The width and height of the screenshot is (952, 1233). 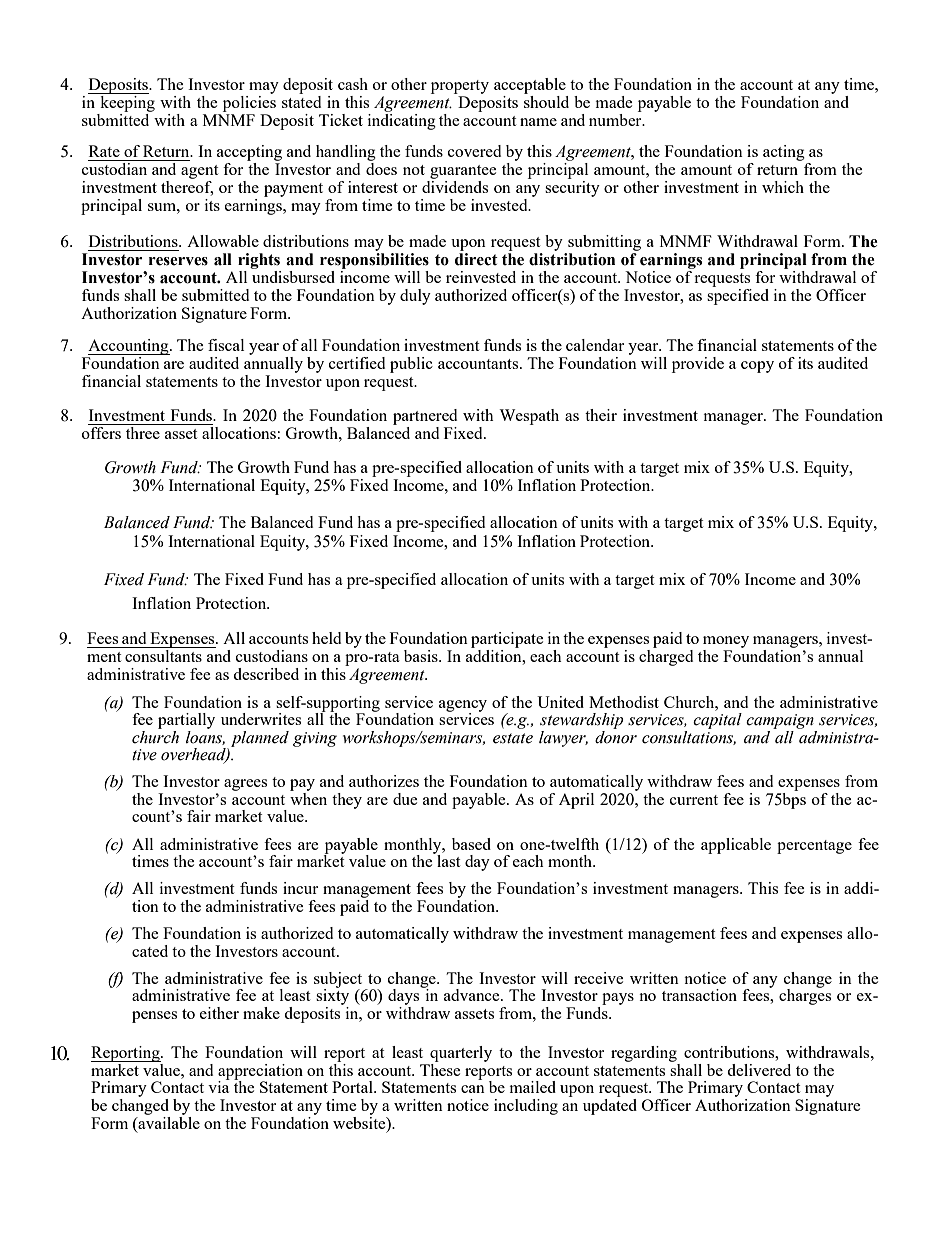 What do you see at coordinates (785, 154) in the screenshot?
I see `acting` at bounding box center [785, 154].
